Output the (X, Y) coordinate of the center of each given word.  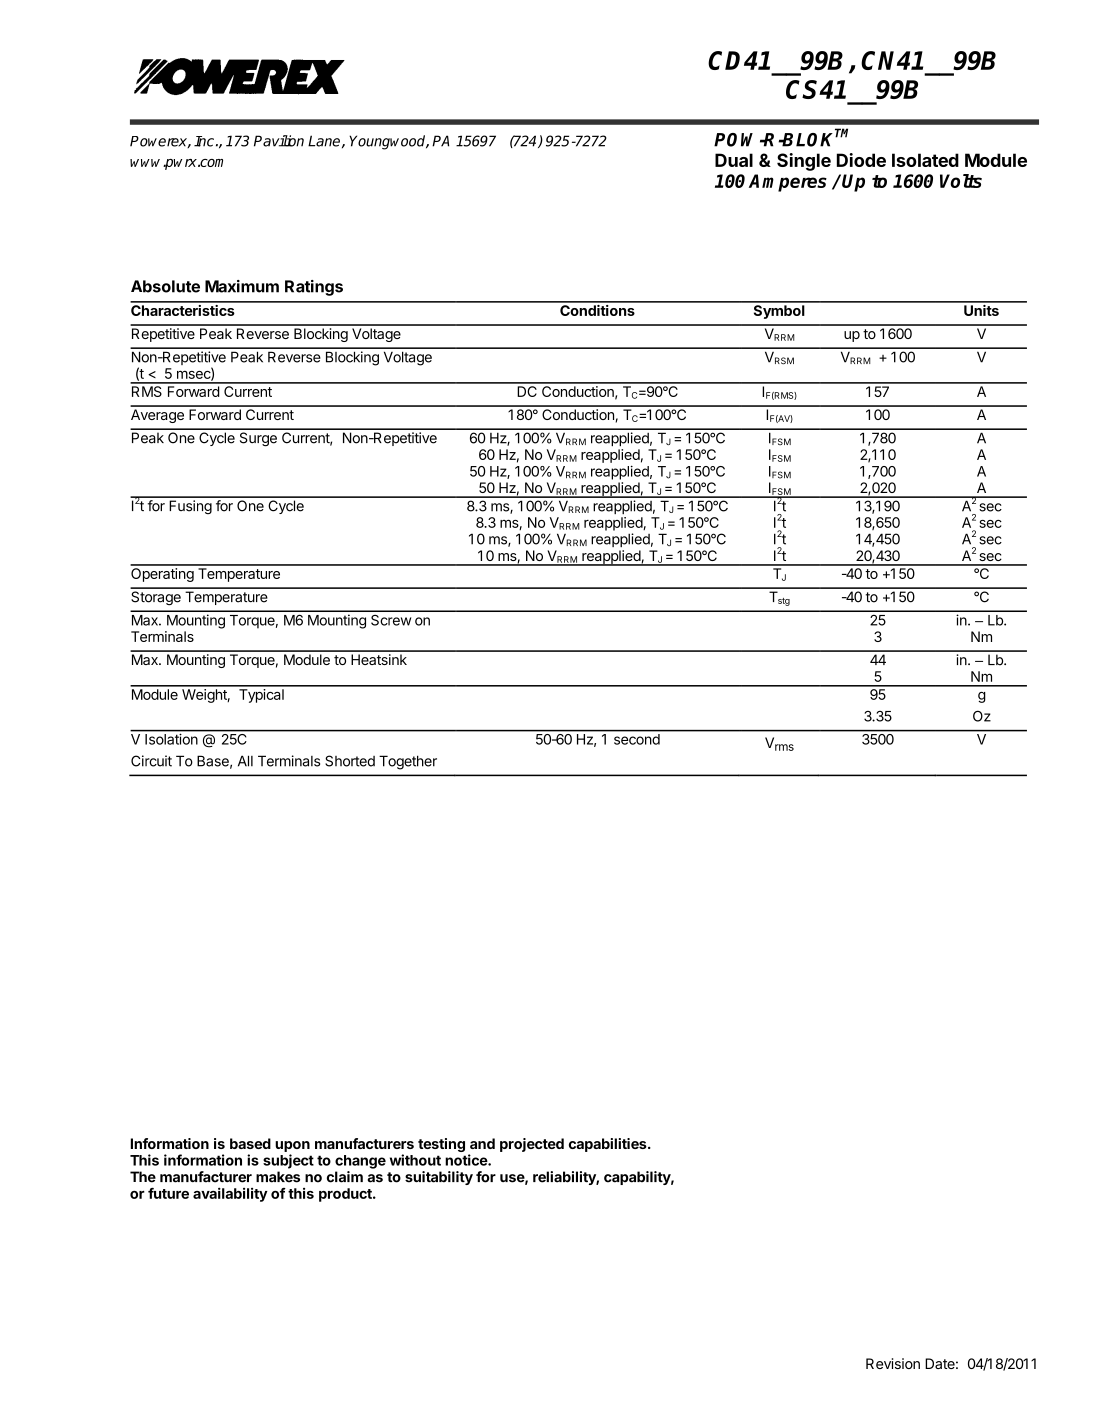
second (637, 739)
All (245, 761)
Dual (734, 160)
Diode (861, 160)
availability (230, 1194)
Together (408, 762)
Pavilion (279, 141)
